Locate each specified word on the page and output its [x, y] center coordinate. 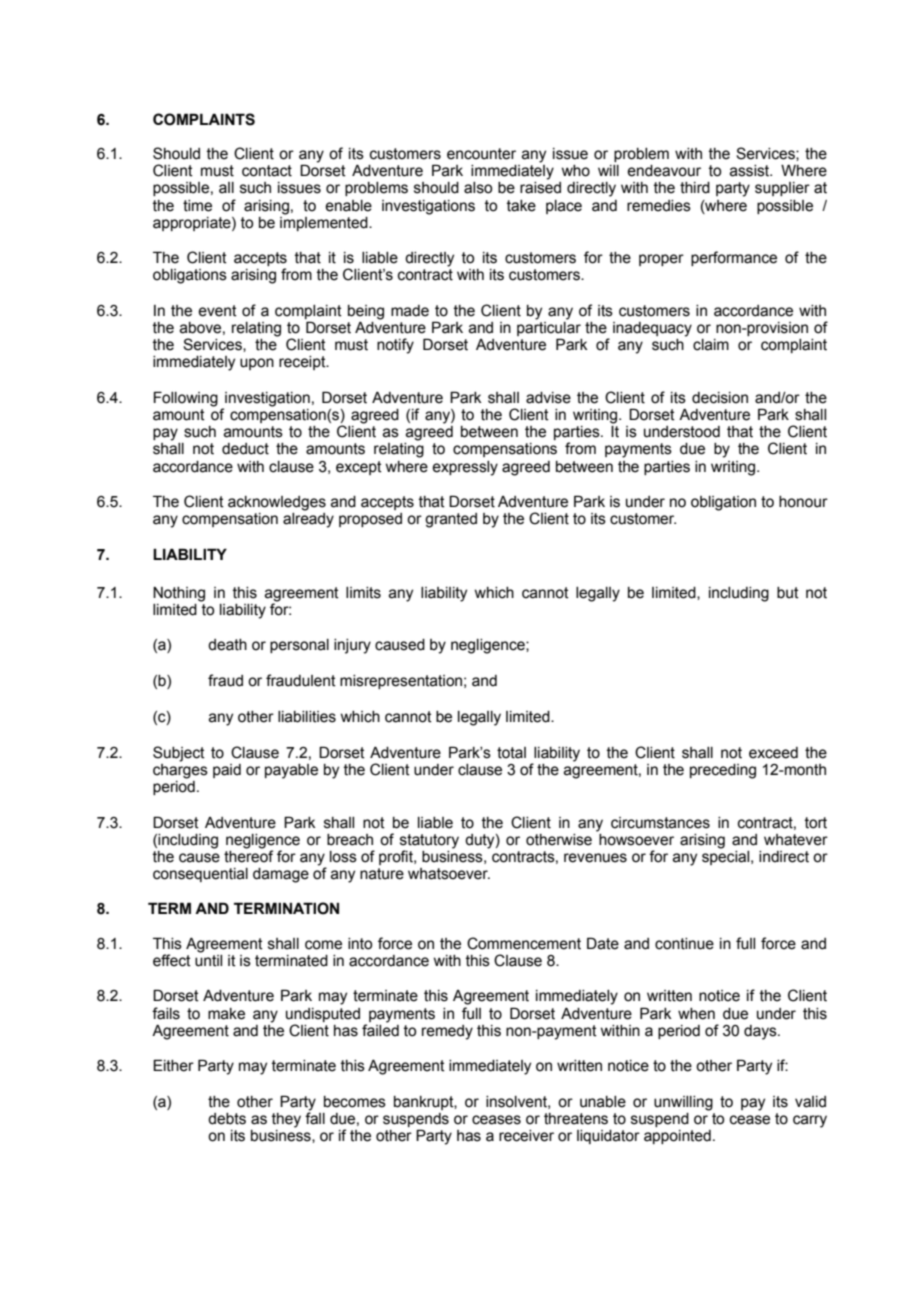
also [478, 188]
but [788, 593]
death [227, 645]
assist [751, 171]
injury [352, 646]
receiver [526, 1136]
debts [227, 1119]
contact [267, 171]
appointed [677, 1137]
